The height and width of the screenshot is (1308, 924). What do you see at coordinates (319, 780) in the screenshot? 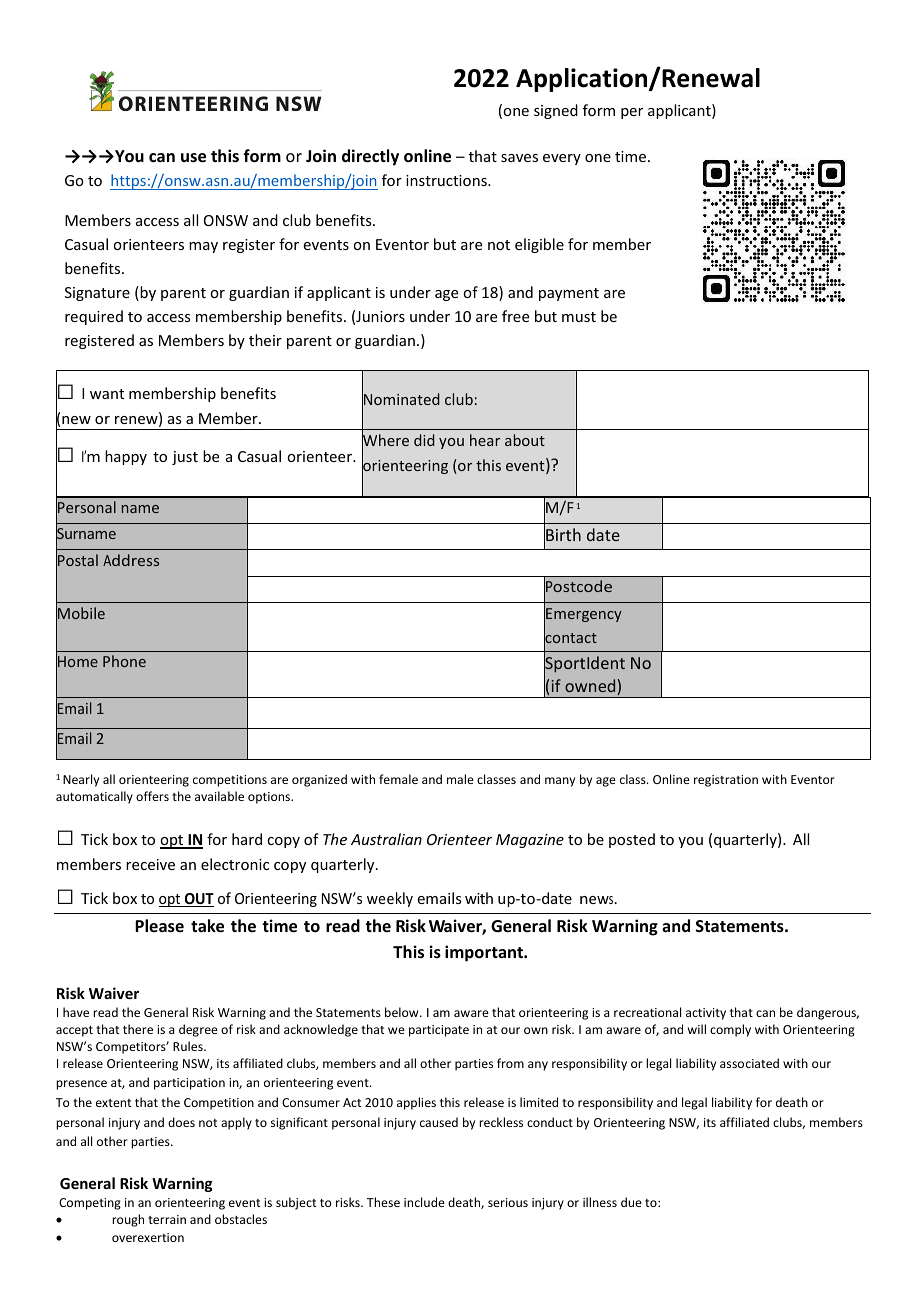
I see `organized` at bounding box center [319, 780].
